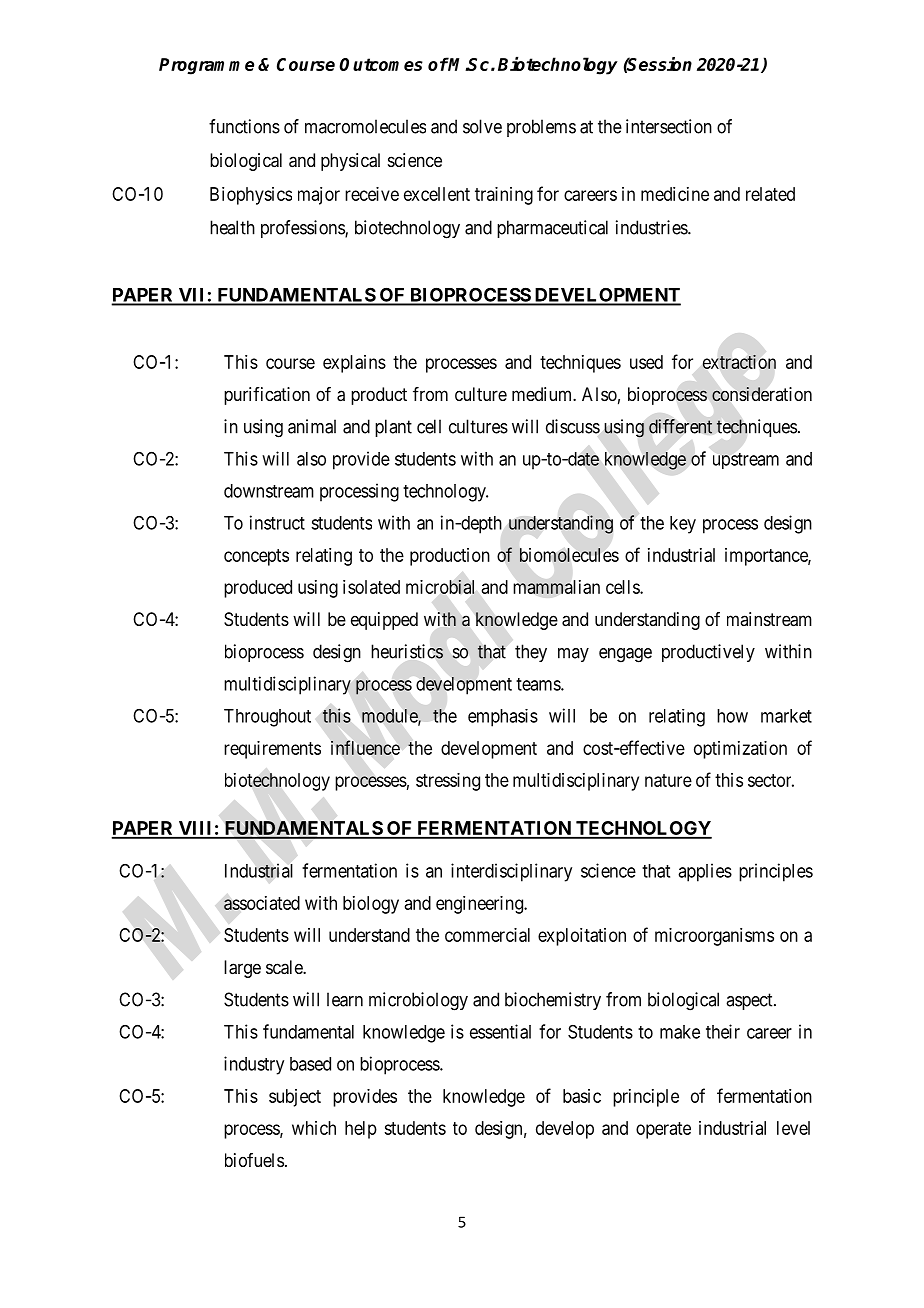 Image resolution: width=924 pixels, height=1308 pixels. What do you see at coordinates (244, 126) in the image?
I see `functions` at bounding box center [244, 126].
